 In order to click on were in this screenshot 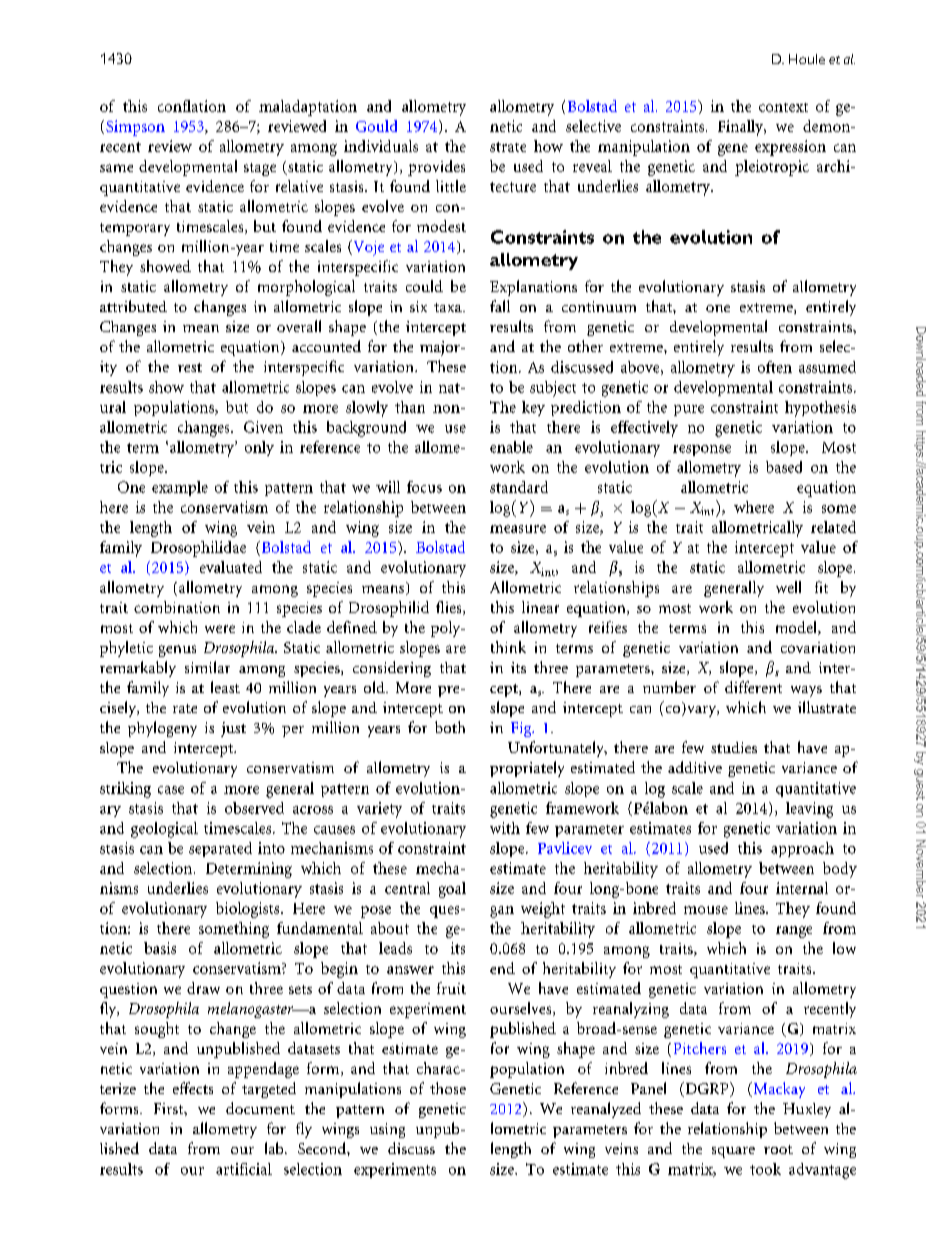, I will do `click(220, 629)`.
